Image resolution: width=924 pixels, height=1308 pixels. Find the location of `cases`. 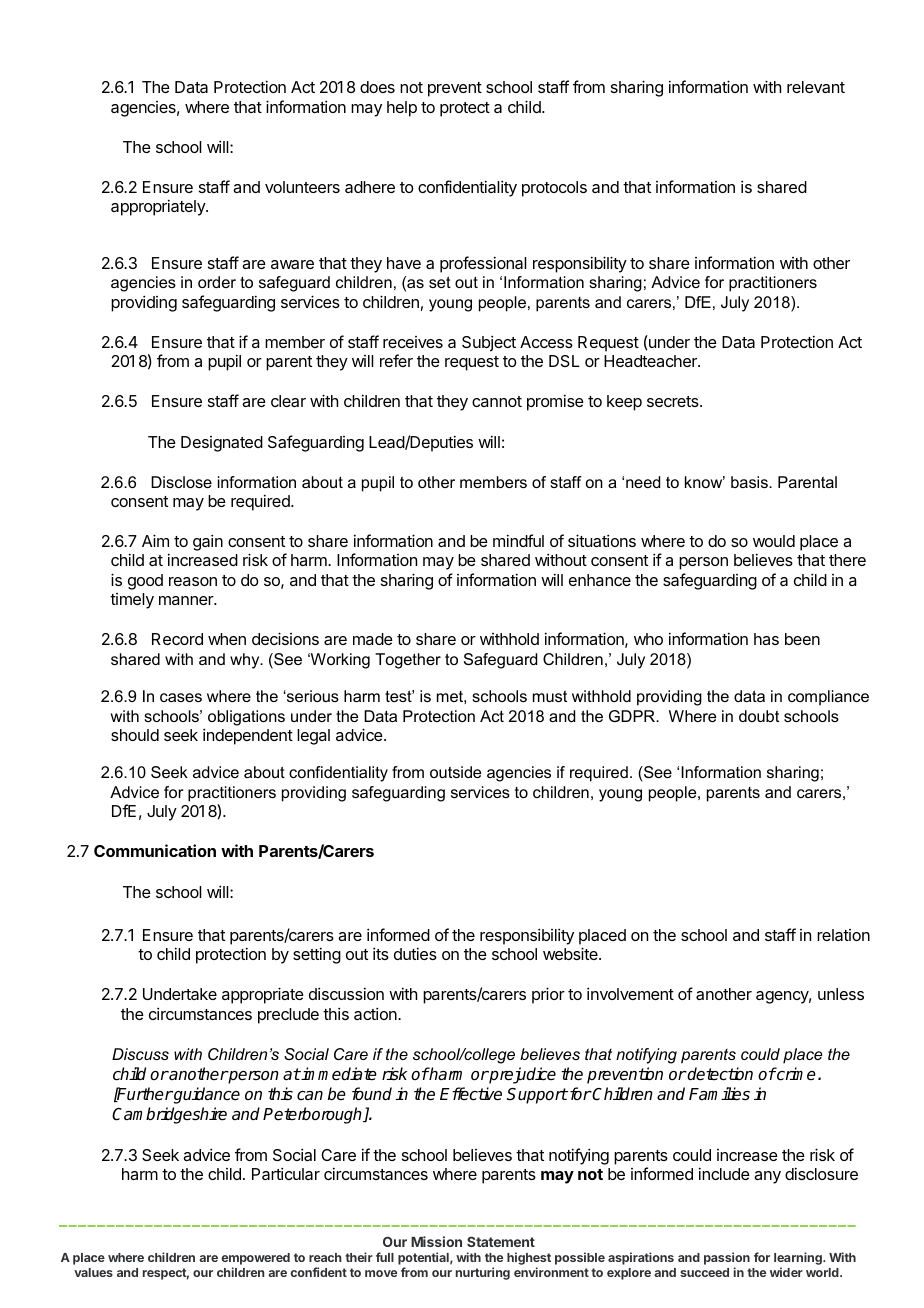

cases is located at coordinates (181, 697).
